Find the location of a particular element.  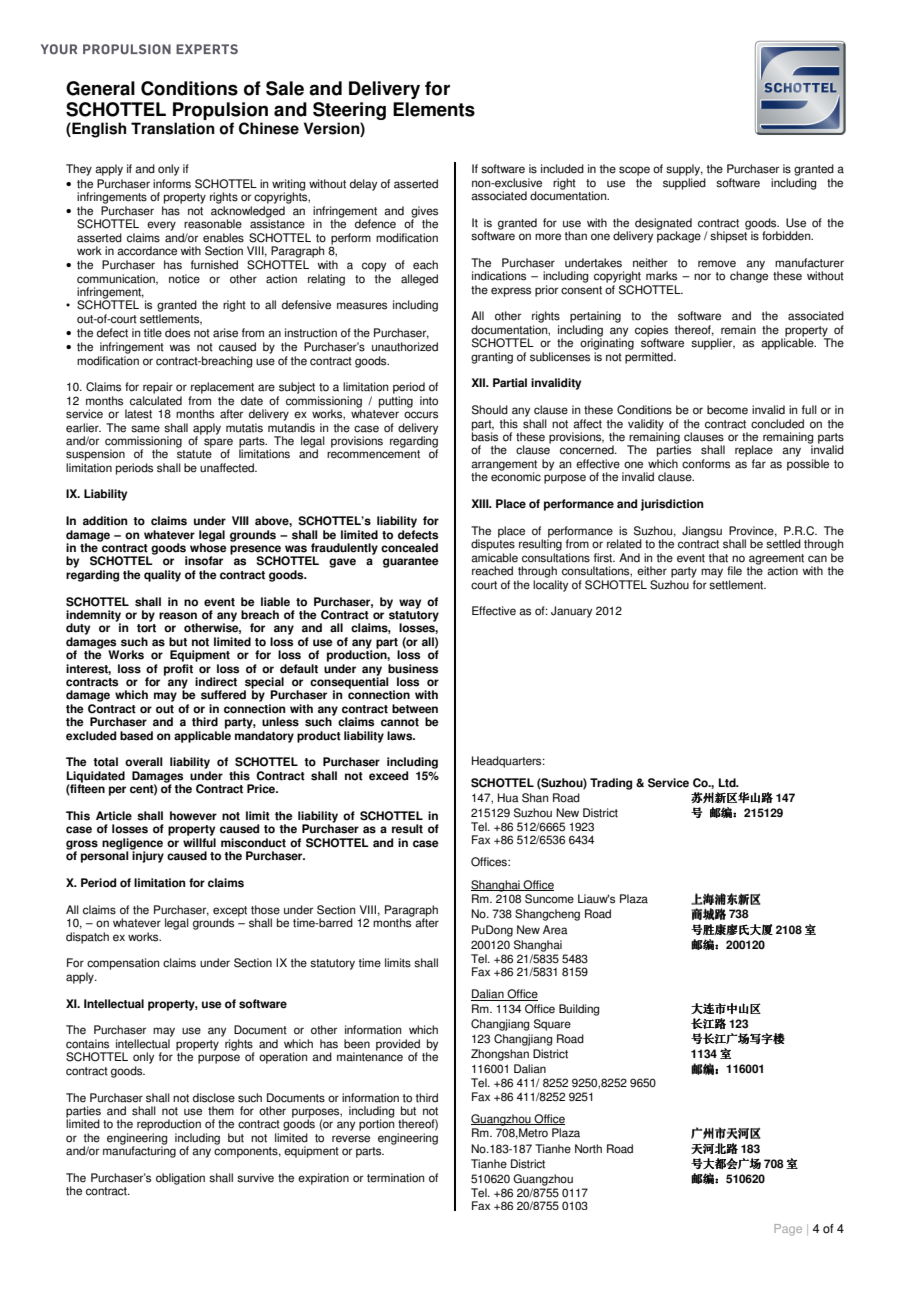

Elements is located at coordinates (434, 109).
